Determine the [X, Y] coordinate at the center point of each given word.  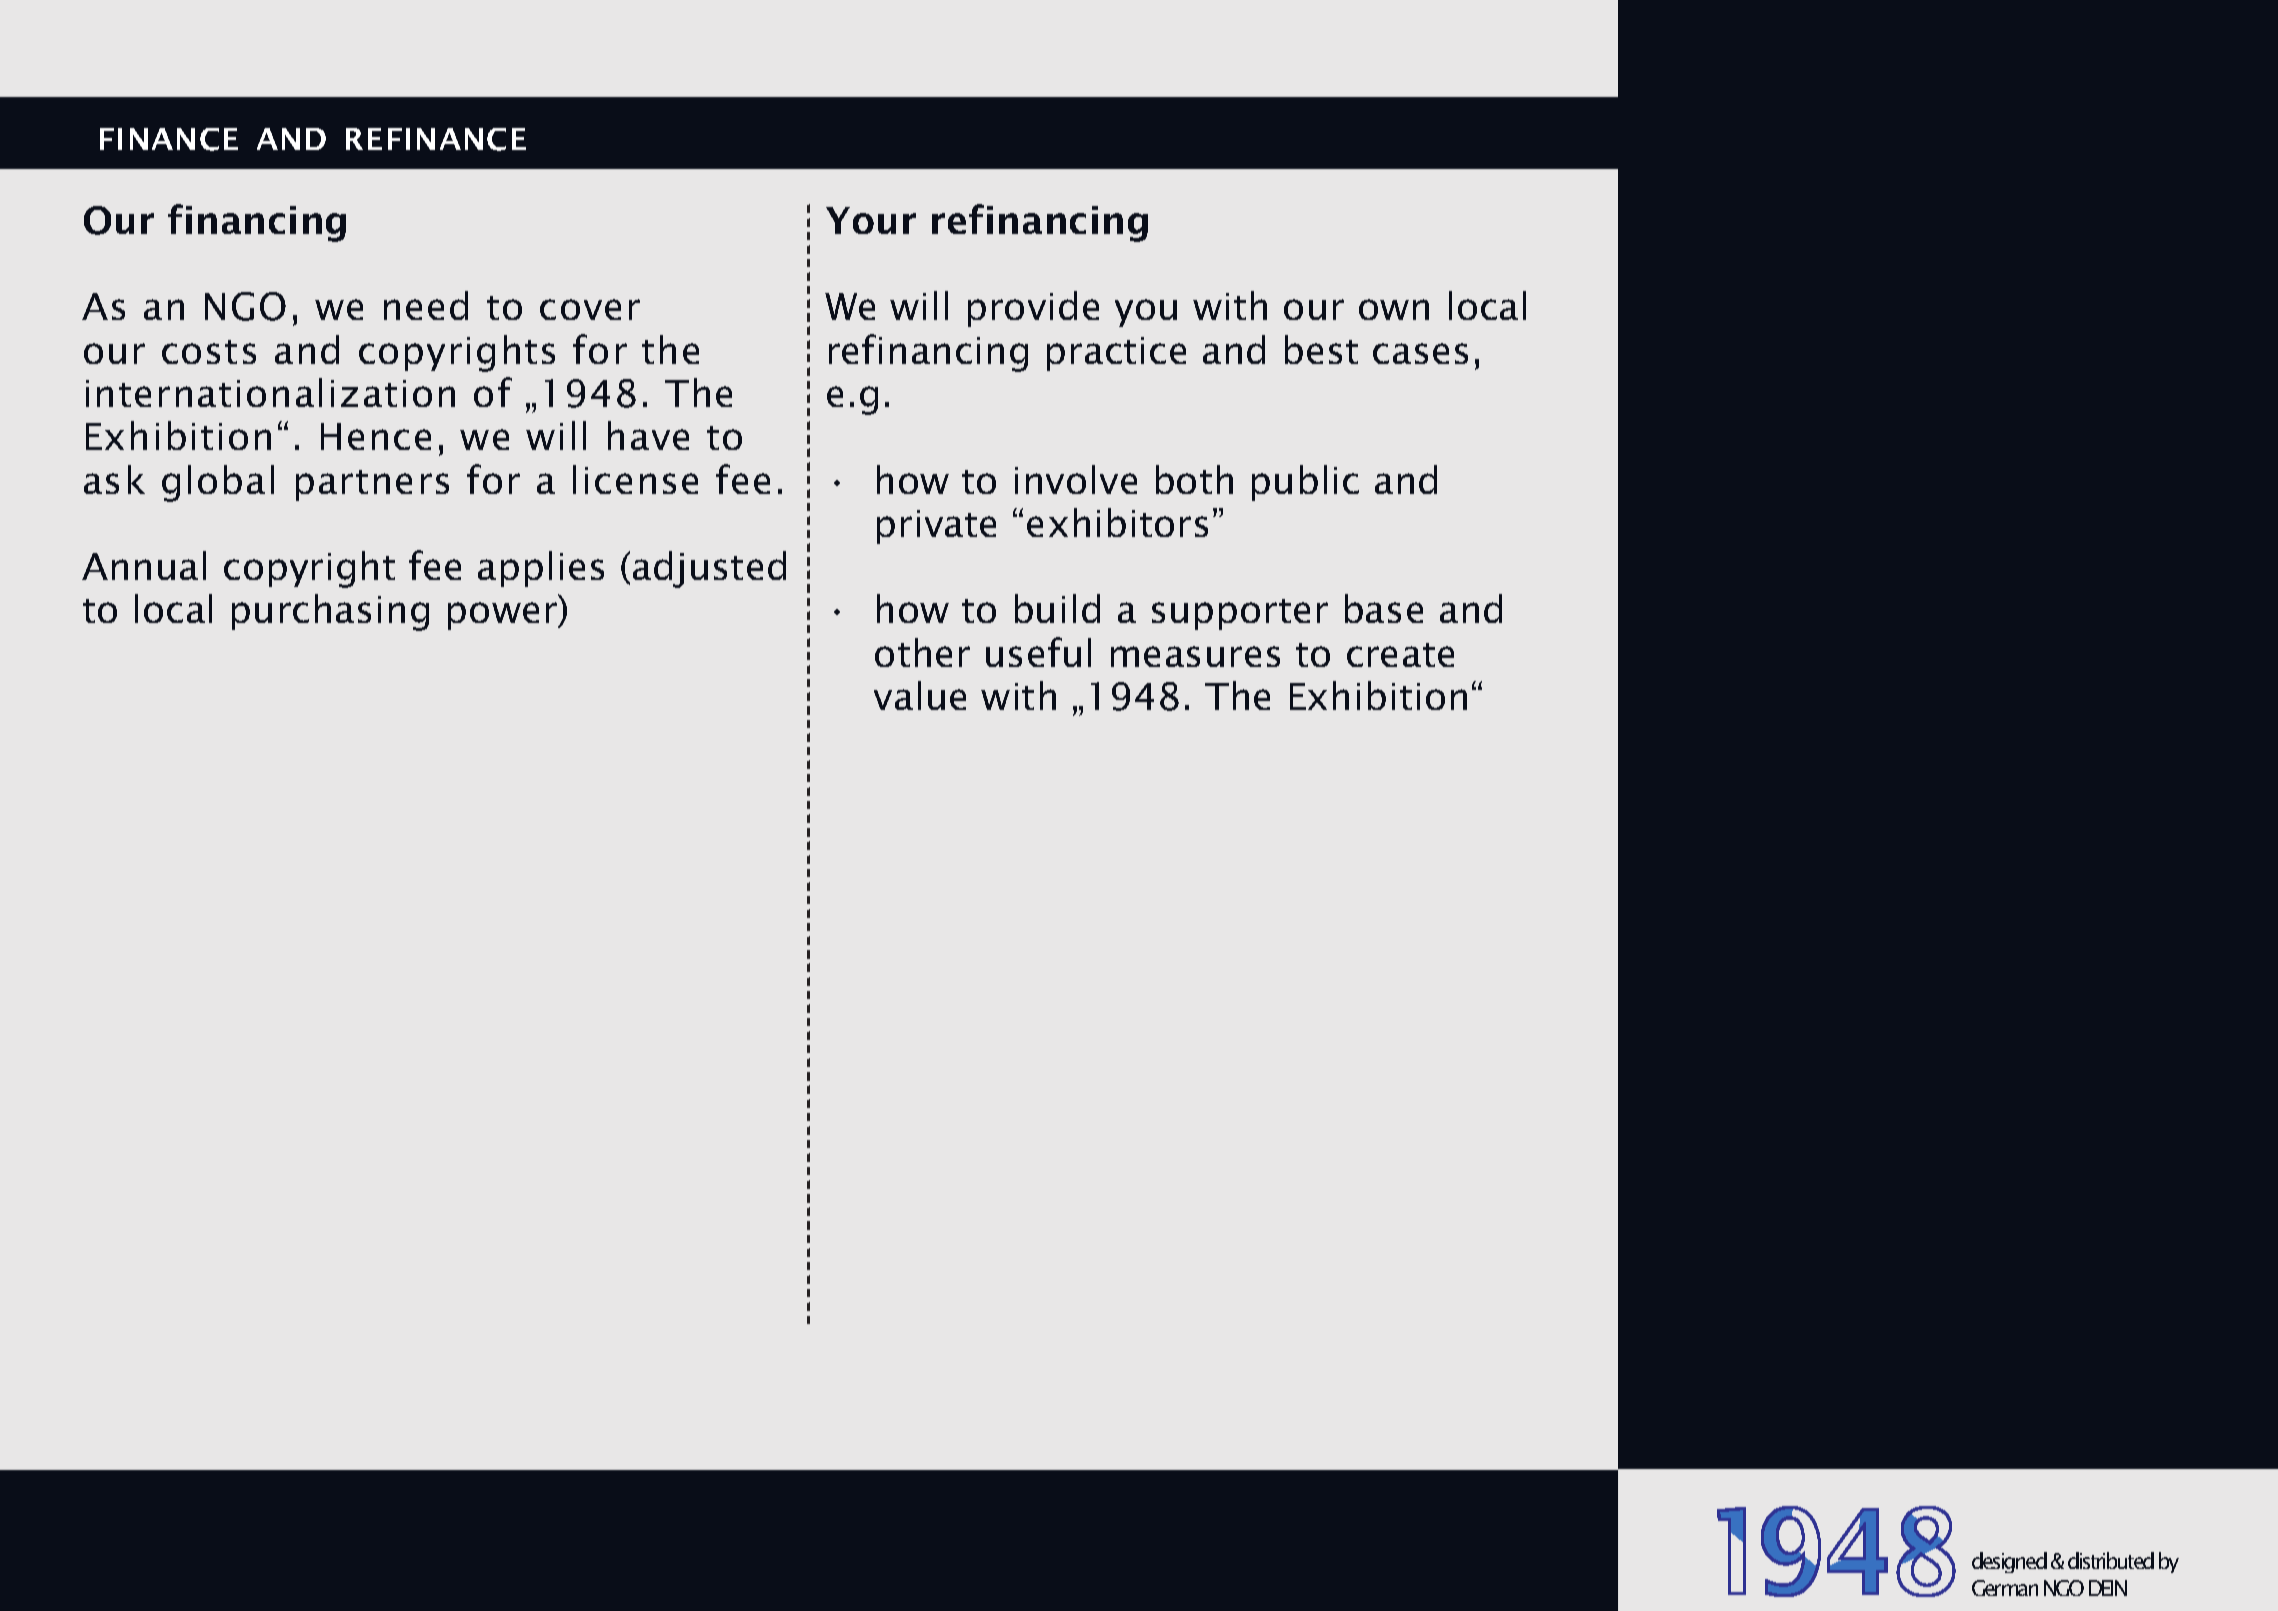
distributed [2111, 1560]
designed [2009, 1562]
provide [1033, 309]
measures [1195, 656]
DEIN [2108, 1588]
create [1400, 655]
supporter [1240, 614]
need [426, 305]
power [504, 616]
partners [372, 485]
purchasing [330, 612]
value [920, 695]
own [1394, 309]
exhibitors [1117, 522]
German [2005, 1588]
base [1384, 608]
